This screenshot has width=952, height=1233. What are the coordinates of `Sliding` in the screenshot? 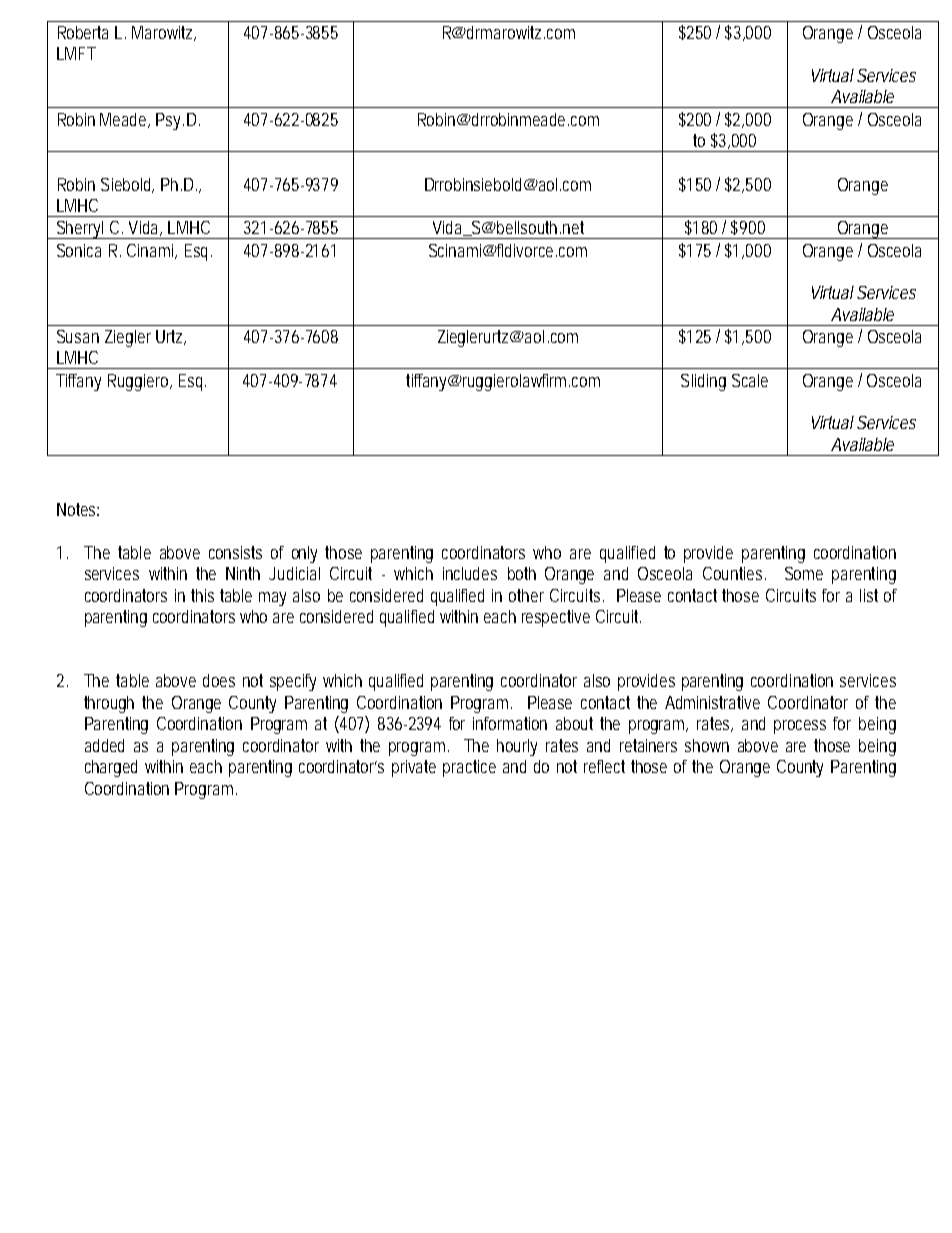 It's located at (703, 382).
